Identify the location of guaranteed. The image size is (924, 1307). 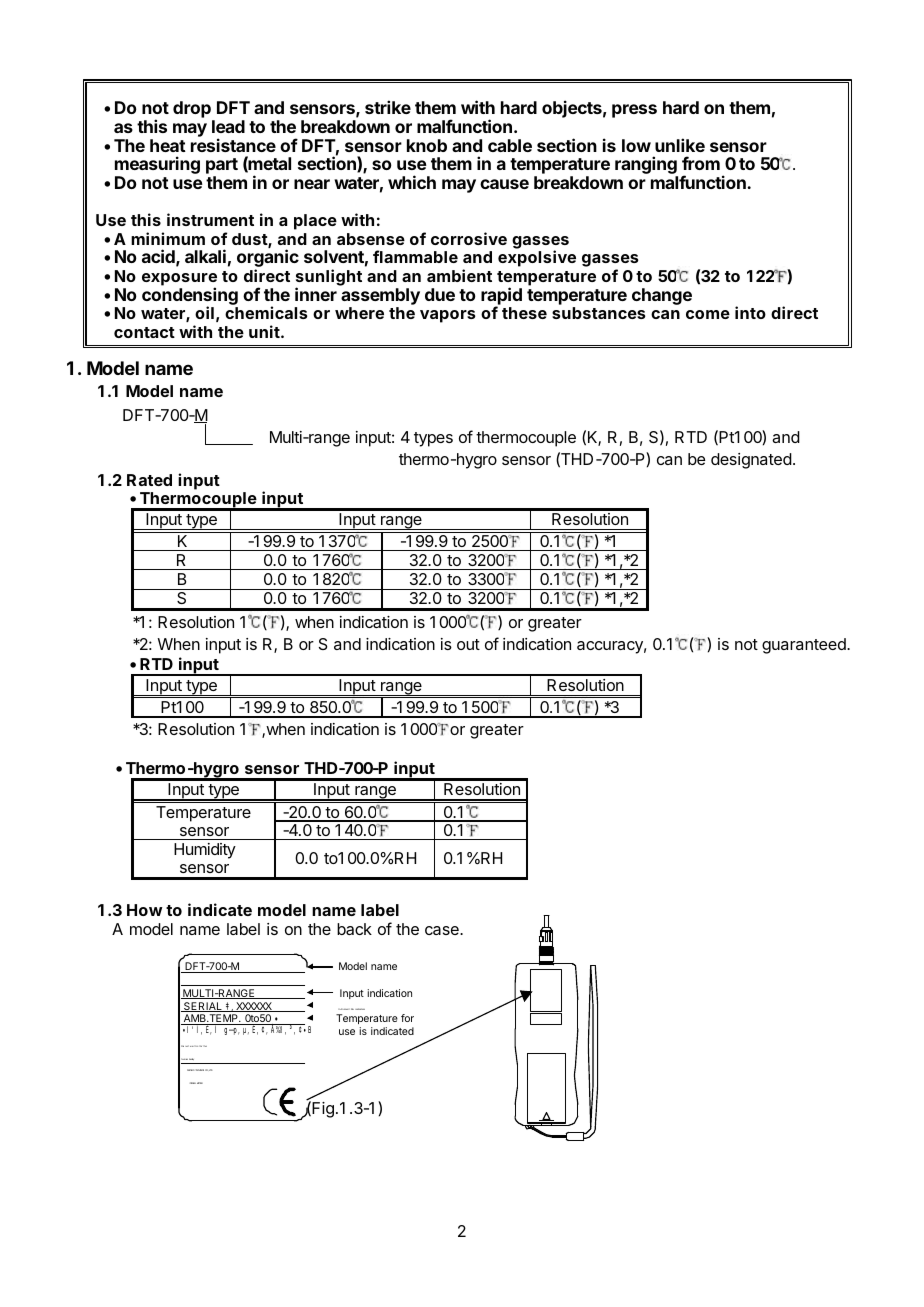
(805, 646).
